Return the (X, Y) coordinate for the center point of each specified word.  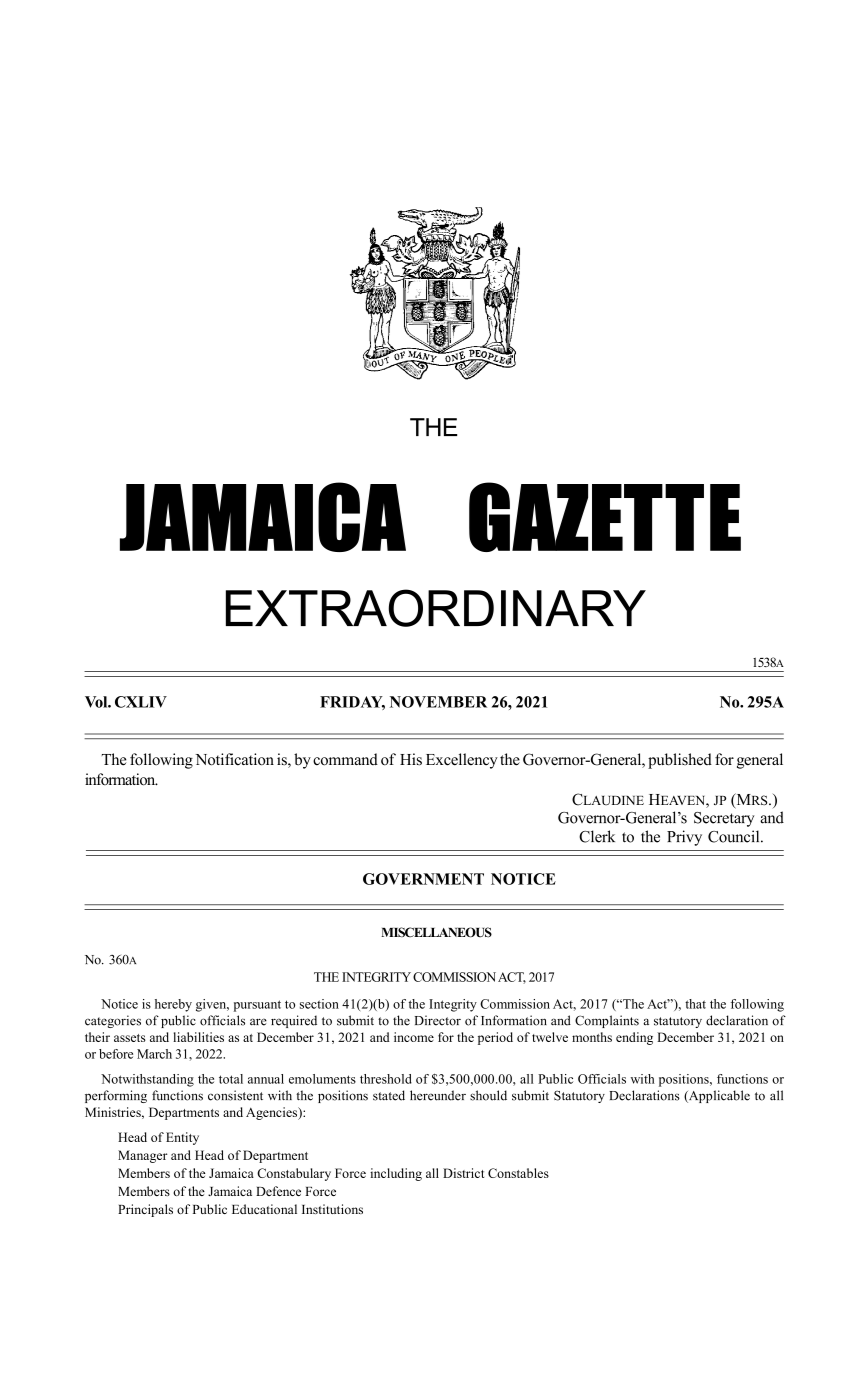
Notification (234, 759)
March (154, 1054)
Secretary (724, 819)
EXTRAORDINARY (436, 608)
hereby (173, 1005)
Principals (145, 1210)
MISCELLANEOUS (436, 932)
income (414, 1037)
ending (634, 1038)
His (411, 759)
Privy (684, 838)
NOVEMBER (438, 702)
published (680, 761)
